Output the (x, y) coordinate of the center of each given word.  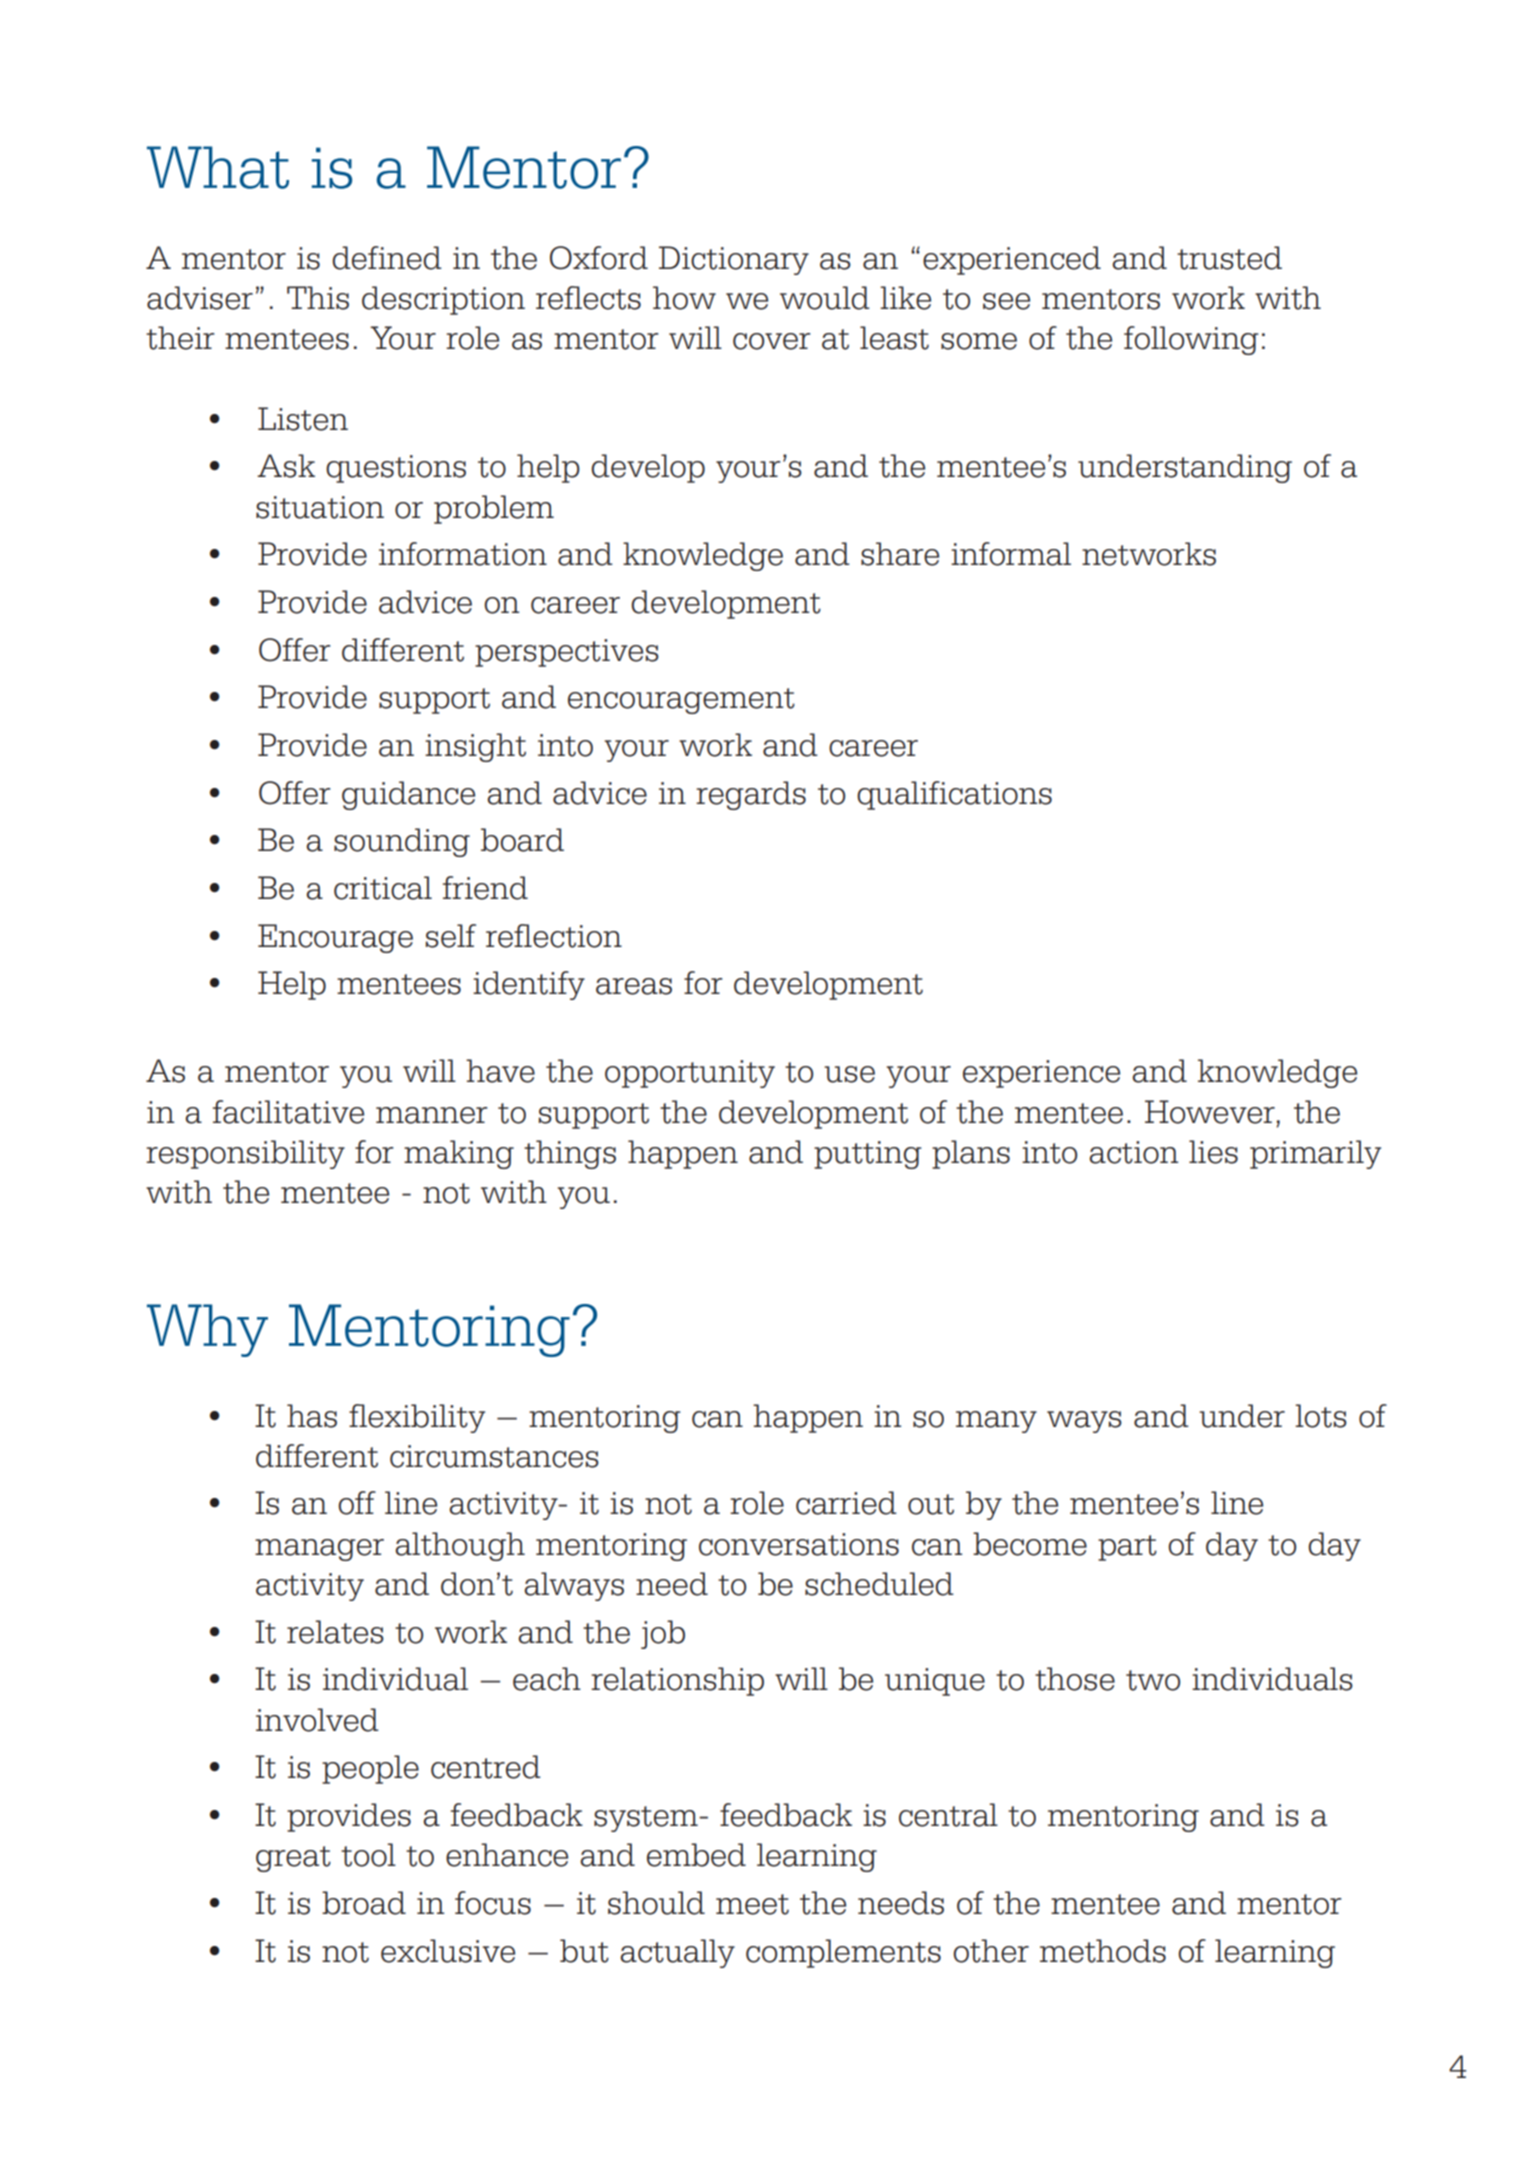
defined (387, 258)
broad (364, 1903)
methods (1103, 1951)
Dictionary (734, 260)
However (1210, 1112)
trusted (1229, 258)
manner (432, 1115)
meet (752, 1904)
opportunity (690, 1074)
